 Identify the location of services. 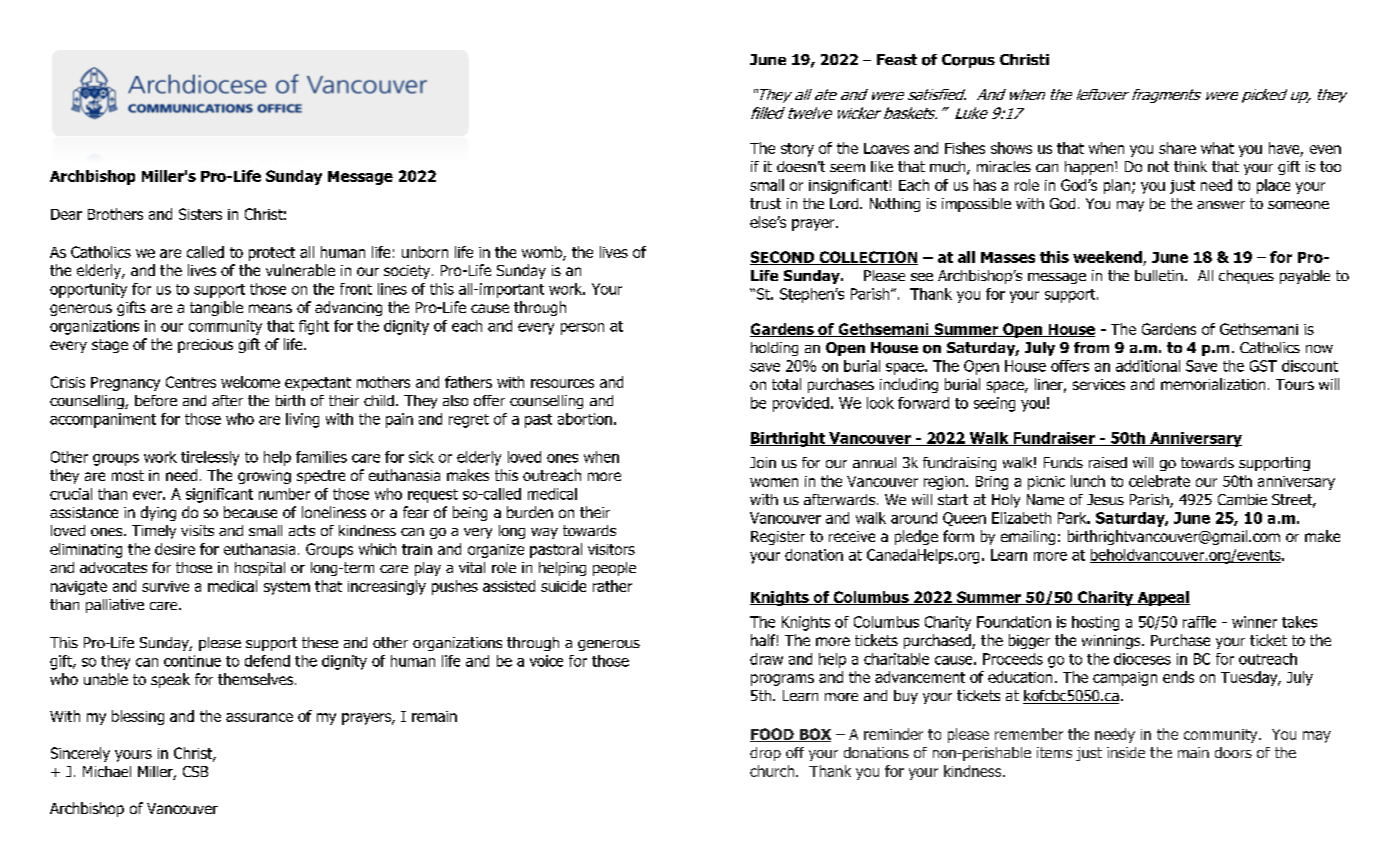
(1099, 384).
